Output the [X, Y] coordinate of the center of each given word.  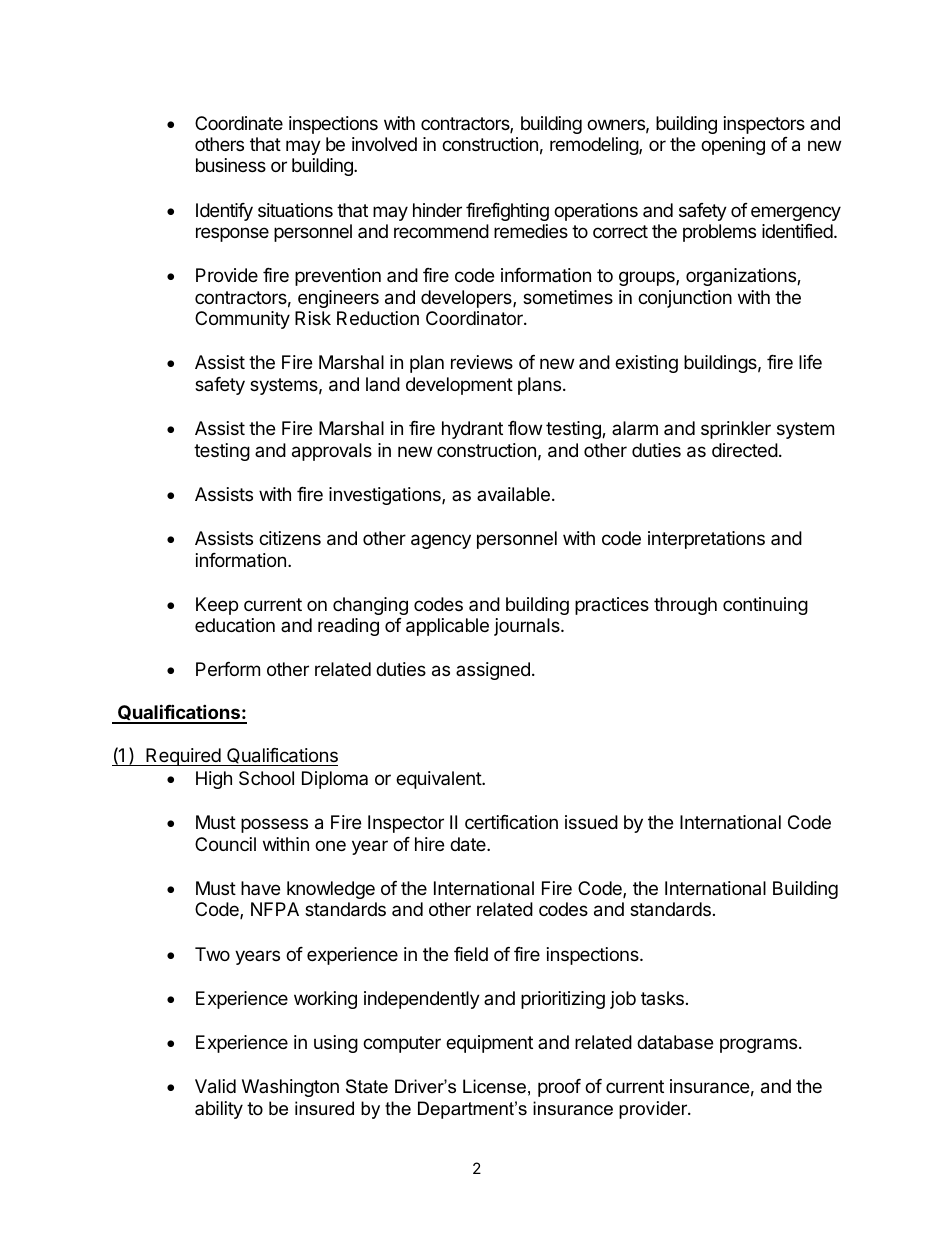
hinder [437, 210]
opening [733, 146]
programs [760, 1045]
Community [242, 320]
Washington [290, 1088]
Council [225, 844]
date [469, 844]
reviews [482, 362]
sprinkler [736, 430]
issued [591, 822]
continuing [765, 606]
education [235, 625]
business [231, 165]
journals [528, 627]
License [494, 1086]
